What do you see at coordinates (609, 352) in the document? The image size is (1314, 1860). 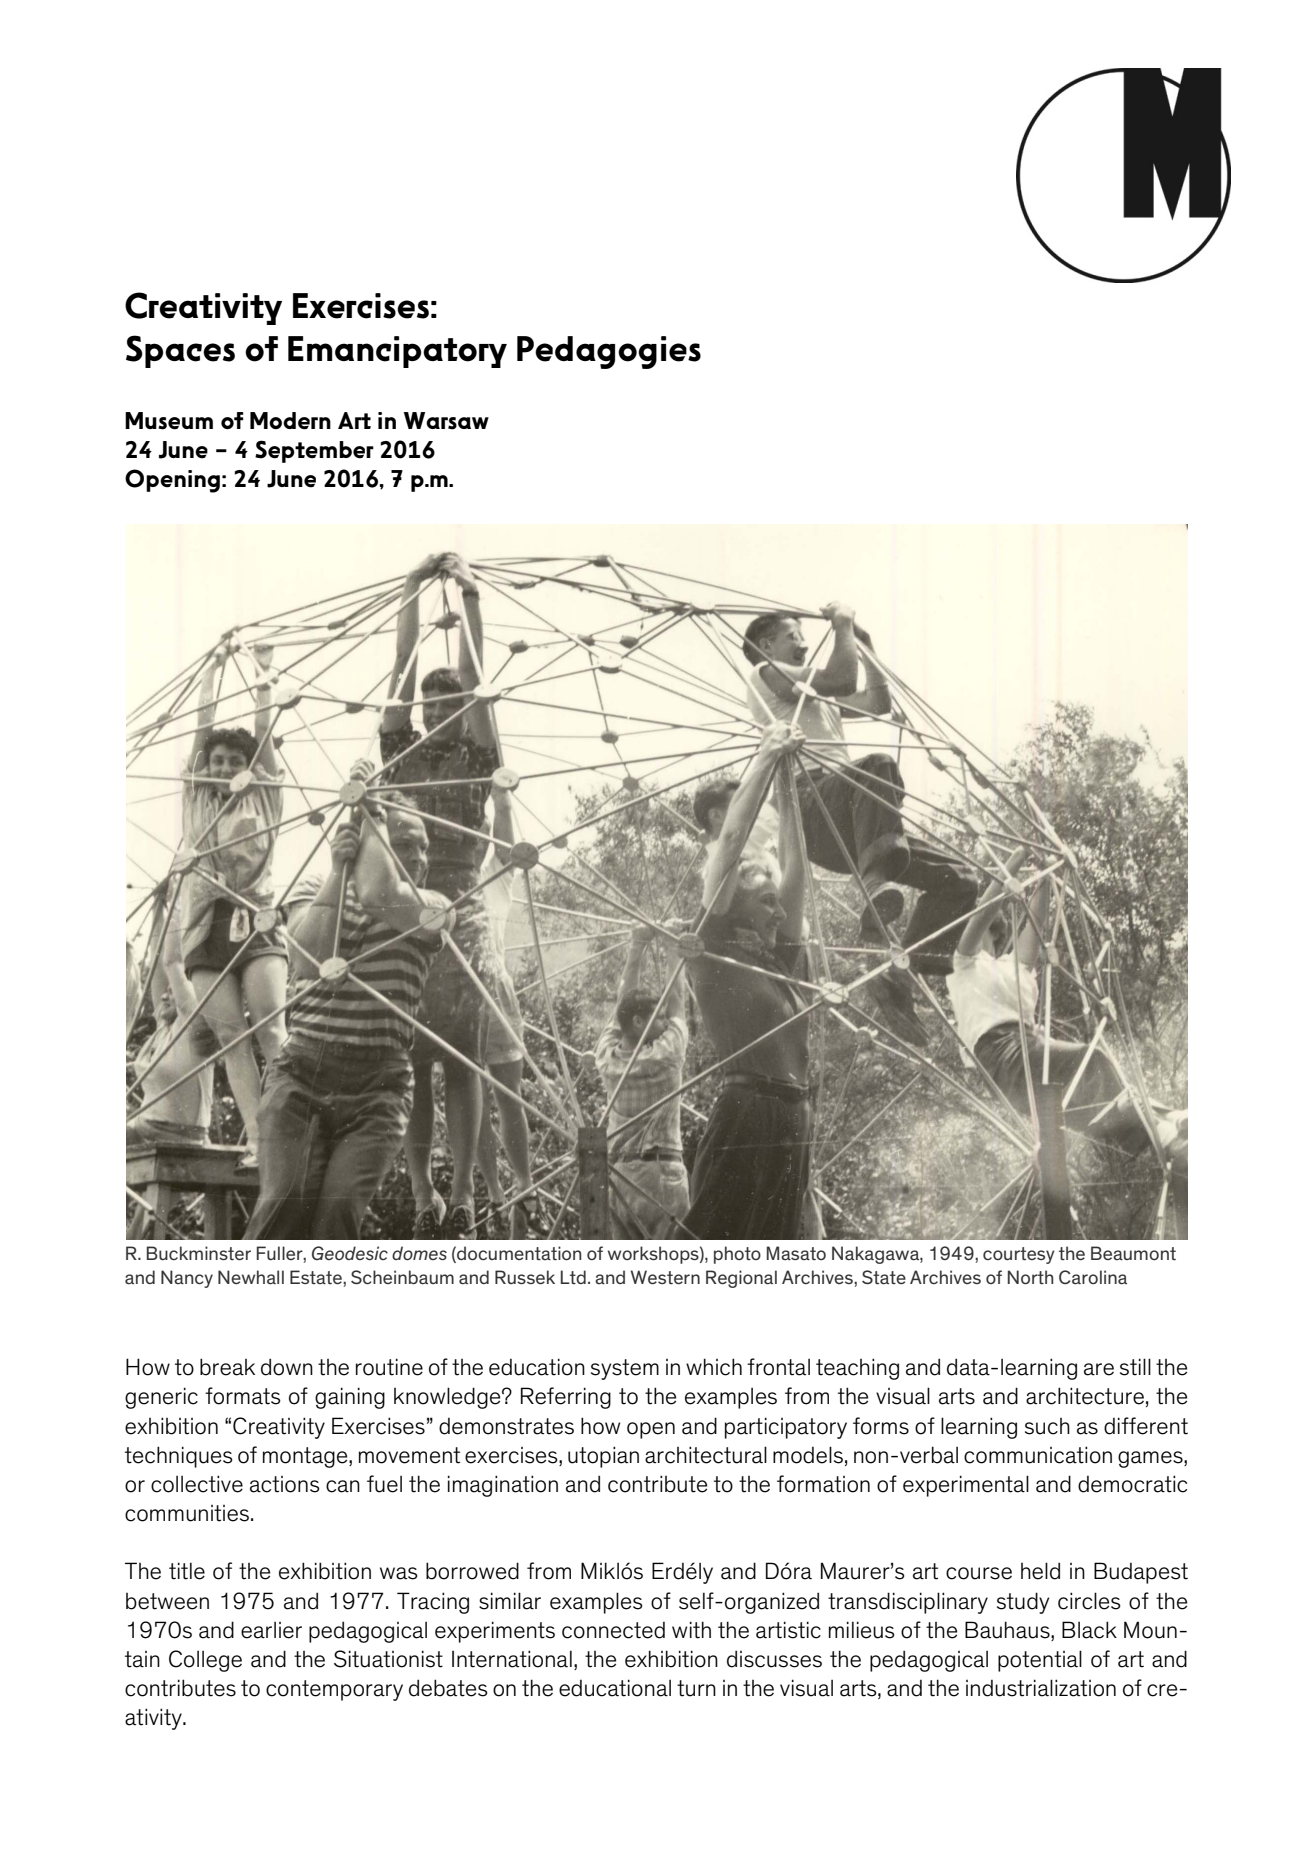 I see `Pedagogies` at bounding box center [609, 352].
